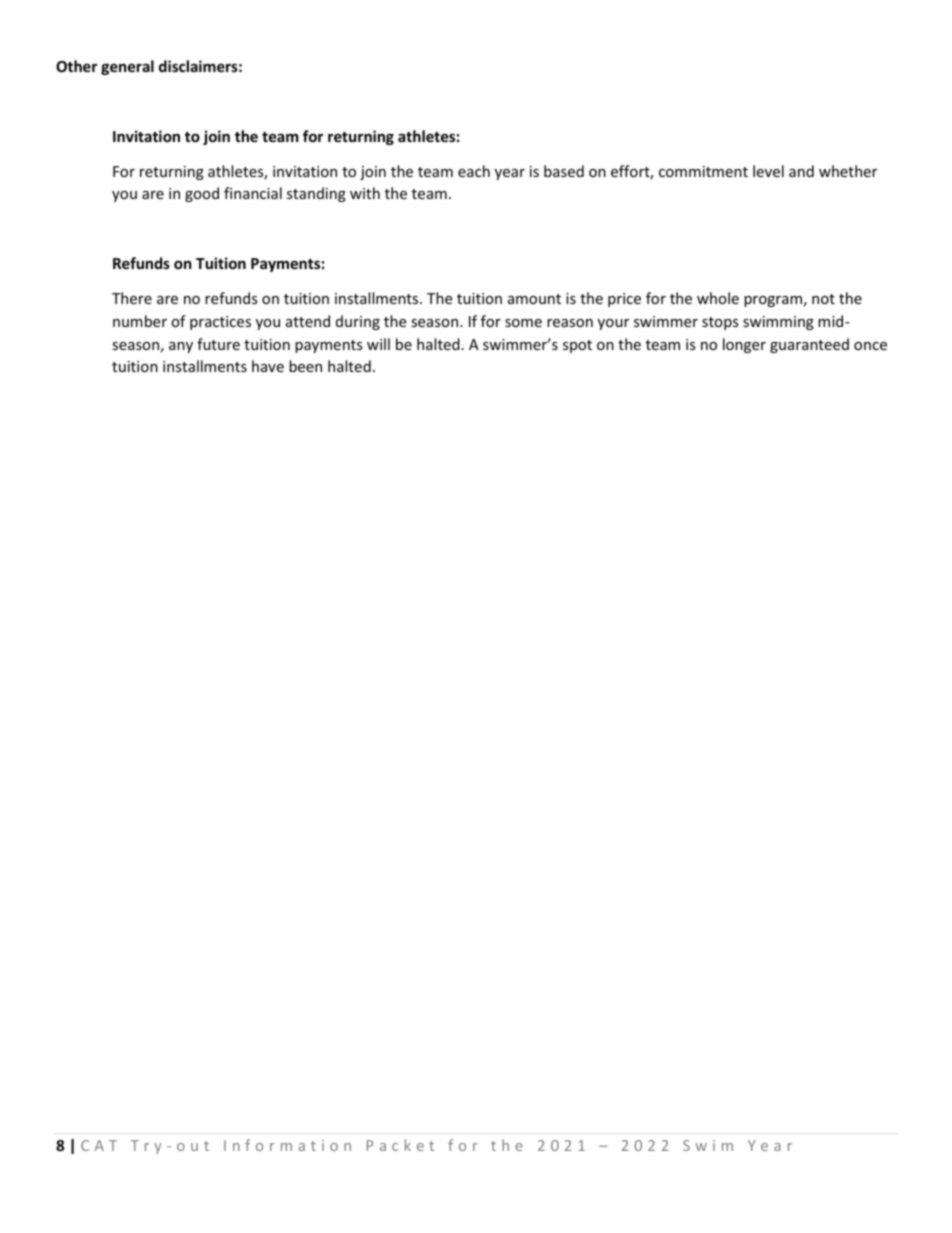  Describe the element at coordinates (202, 194) in the document. I see `good` at that location.
